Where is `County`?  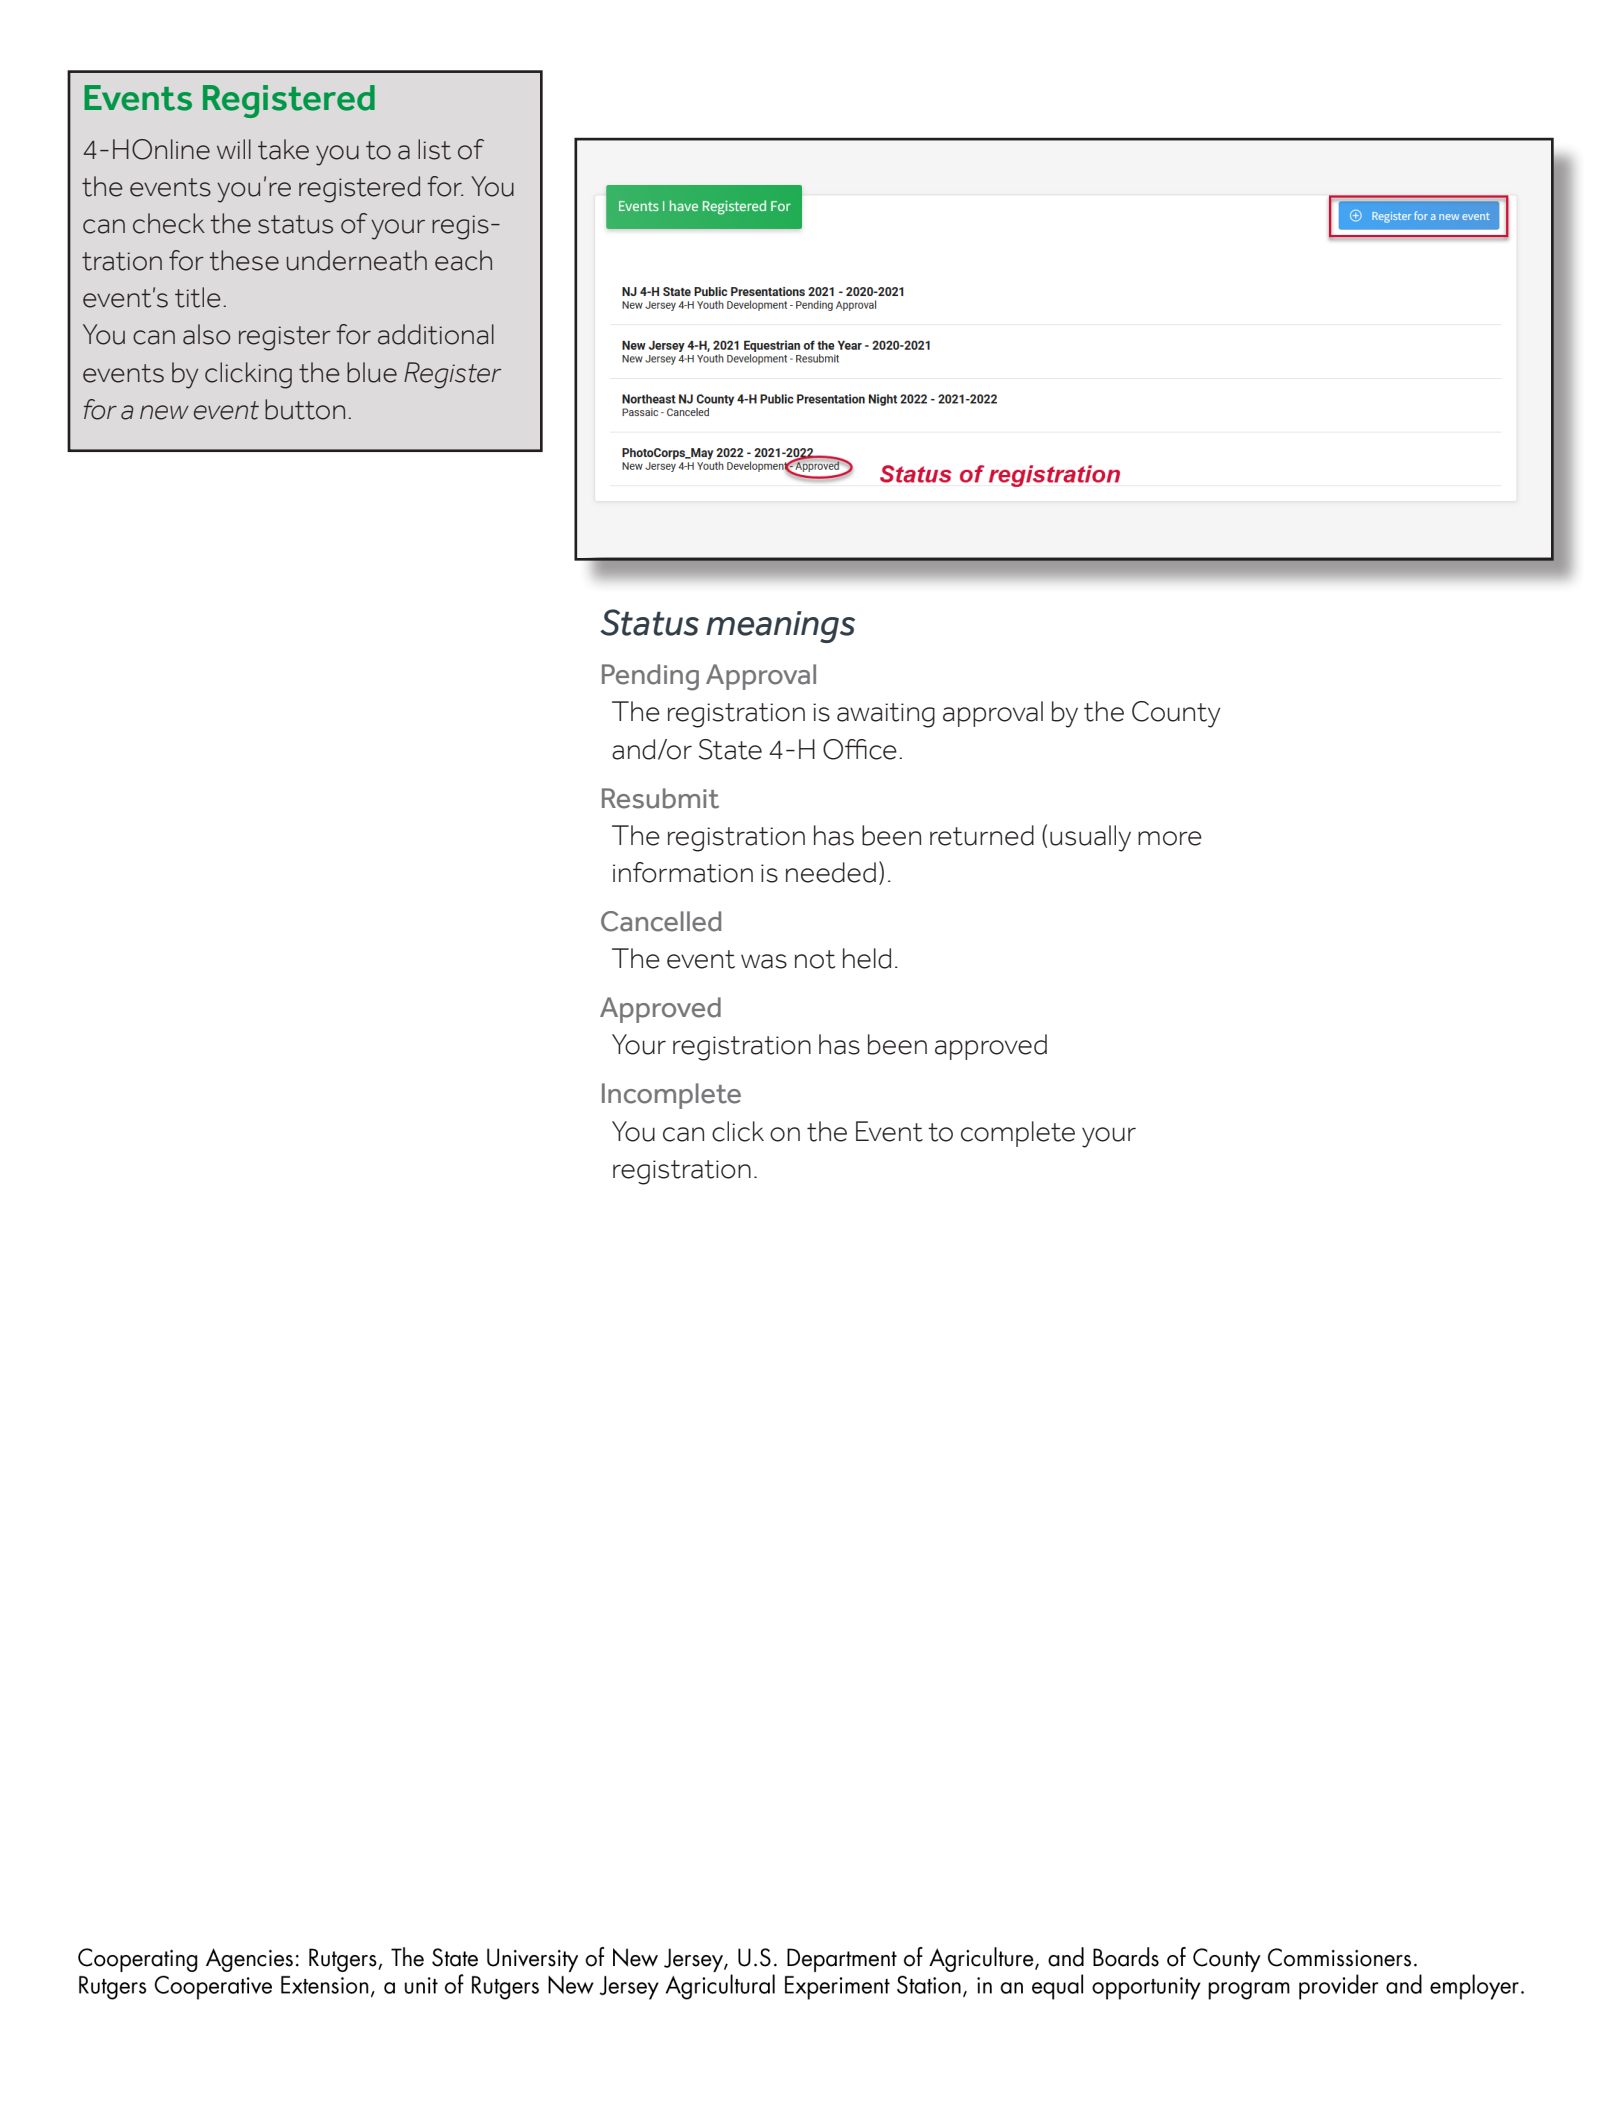 County is located at coordinates (1176, 714).
